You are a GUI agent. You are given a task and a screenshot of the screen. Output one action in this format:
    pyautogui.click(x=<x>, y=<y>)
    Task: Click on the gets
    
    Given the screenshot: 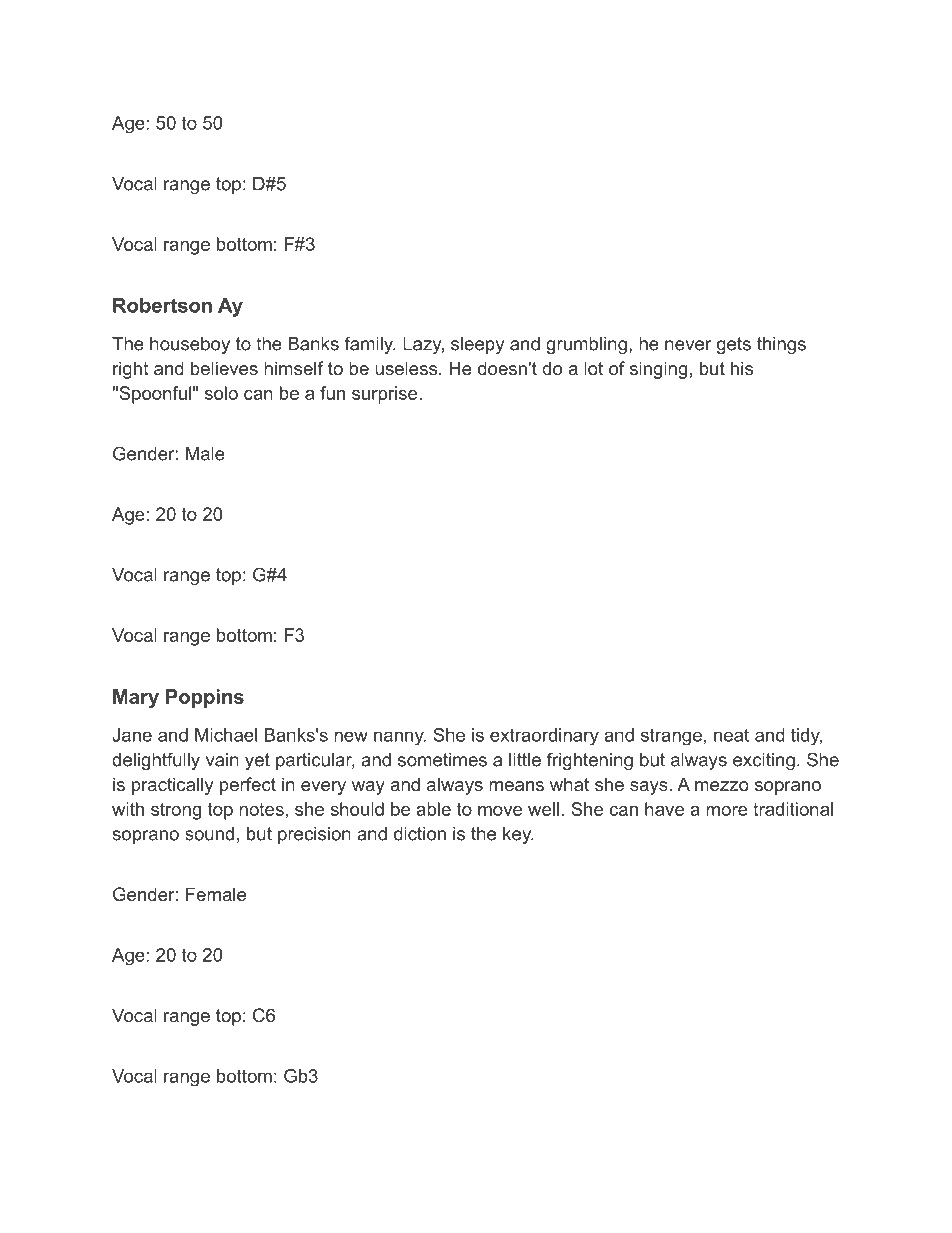 What is the action you would take?
    pyautogui.click(x=734, y=345)
